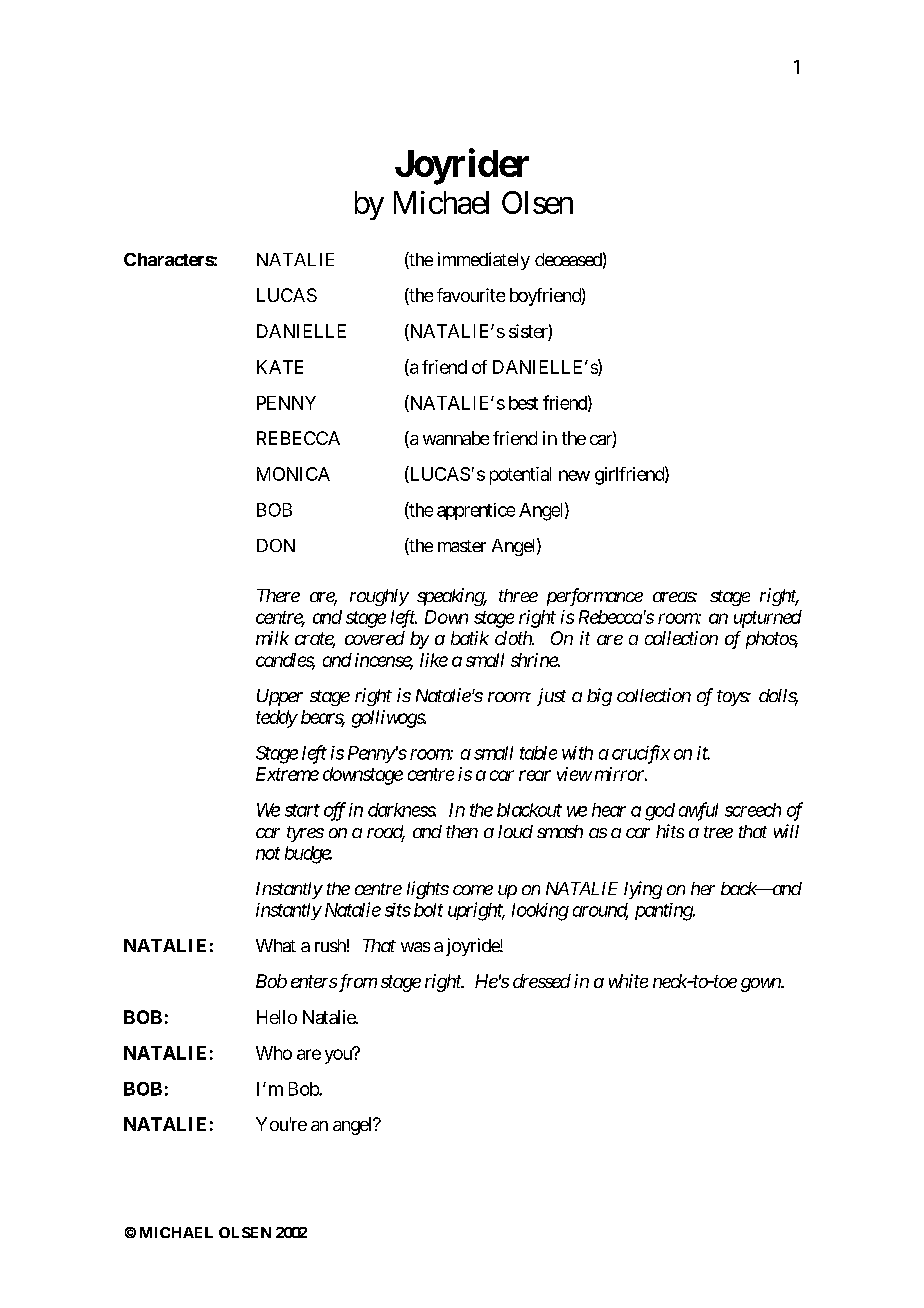  I want to click on best, so click(523, 403).
